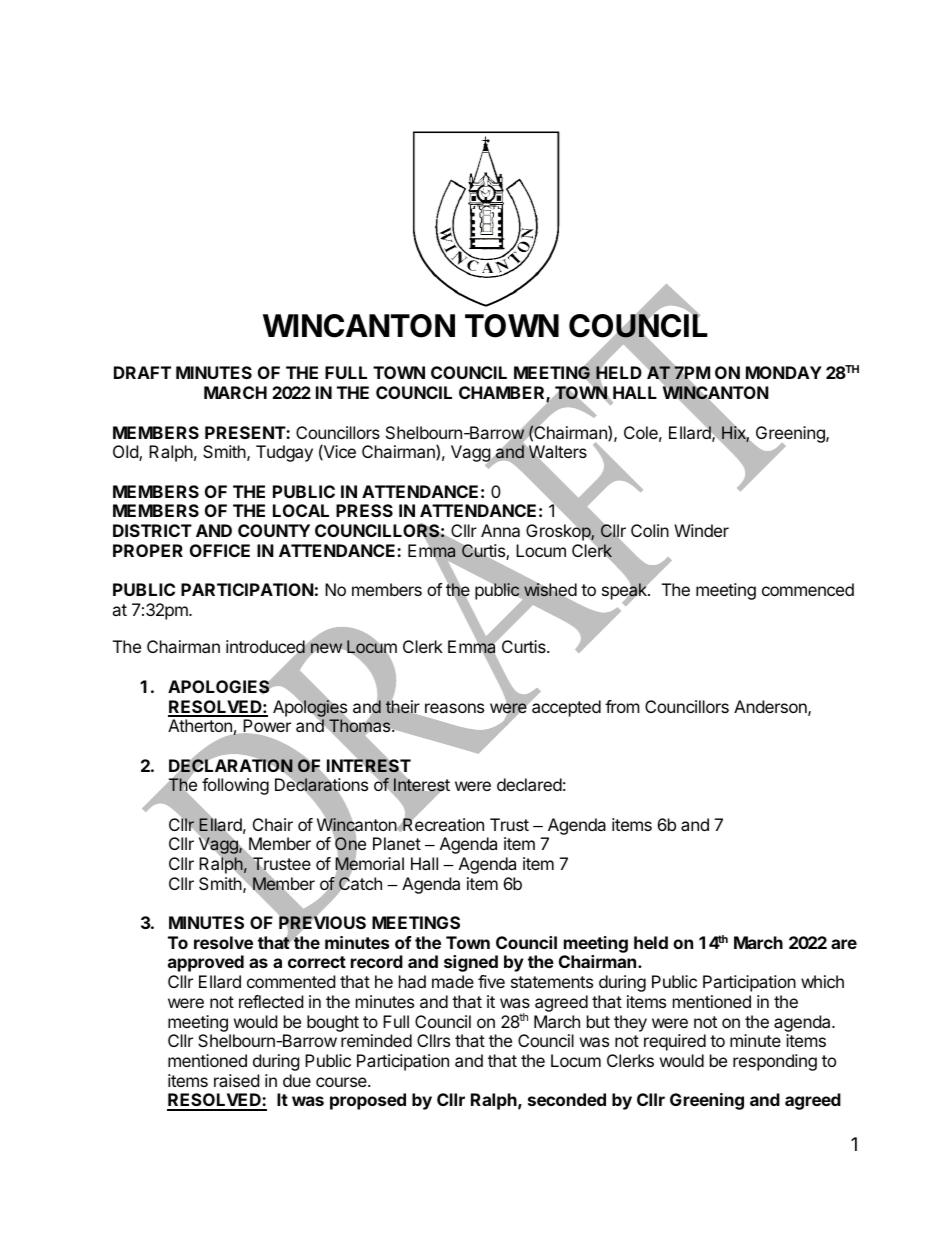 The height and width of the image is (1233, 952). What do you see at coordinates (206, 963) in the image?
I see `approved` at bounding box center [206, 963].
